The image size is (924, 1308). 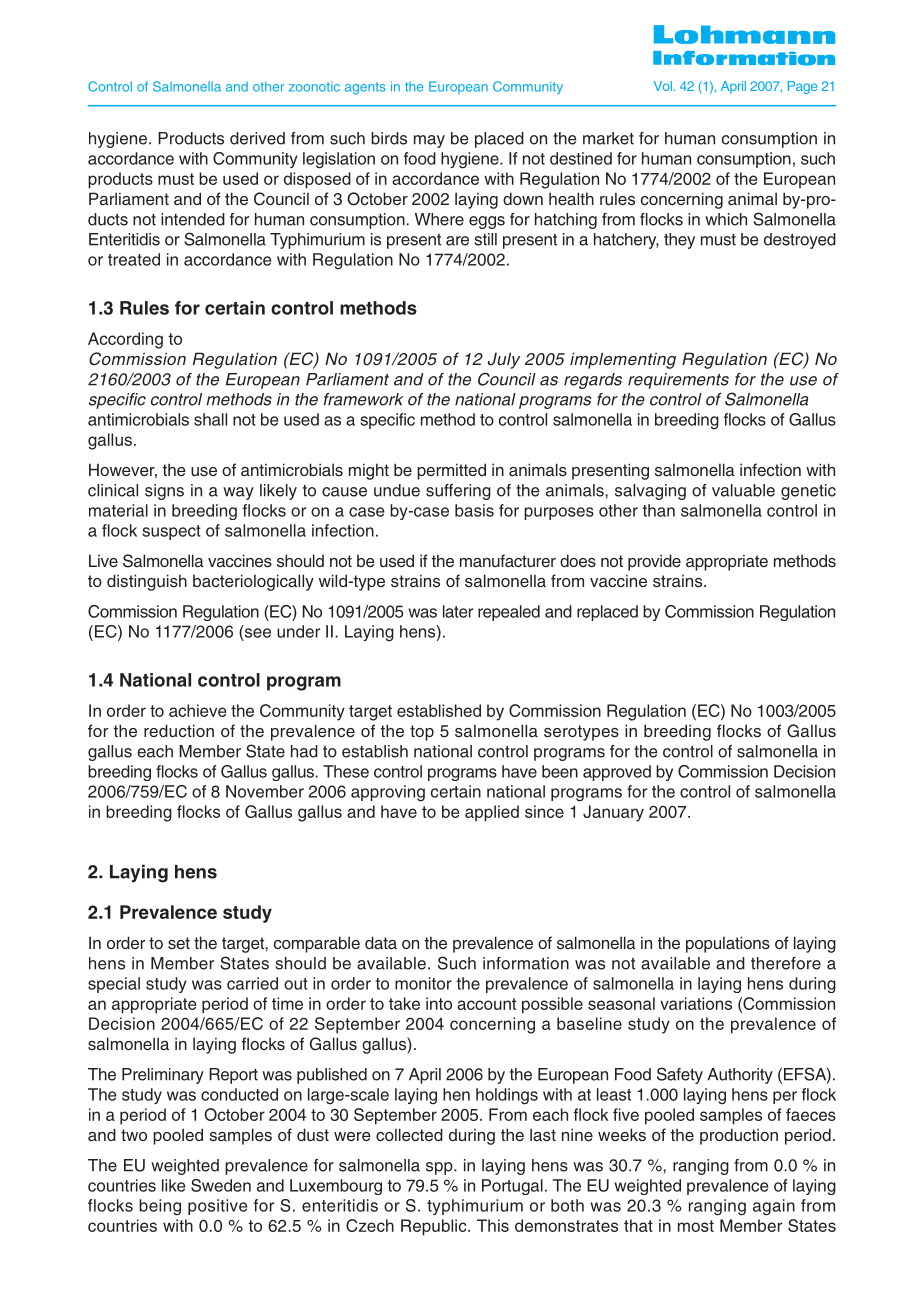 What do you see at coordinates (654, 562) in the screenshot?
I see `provide` at bounding box center [654, 562].
